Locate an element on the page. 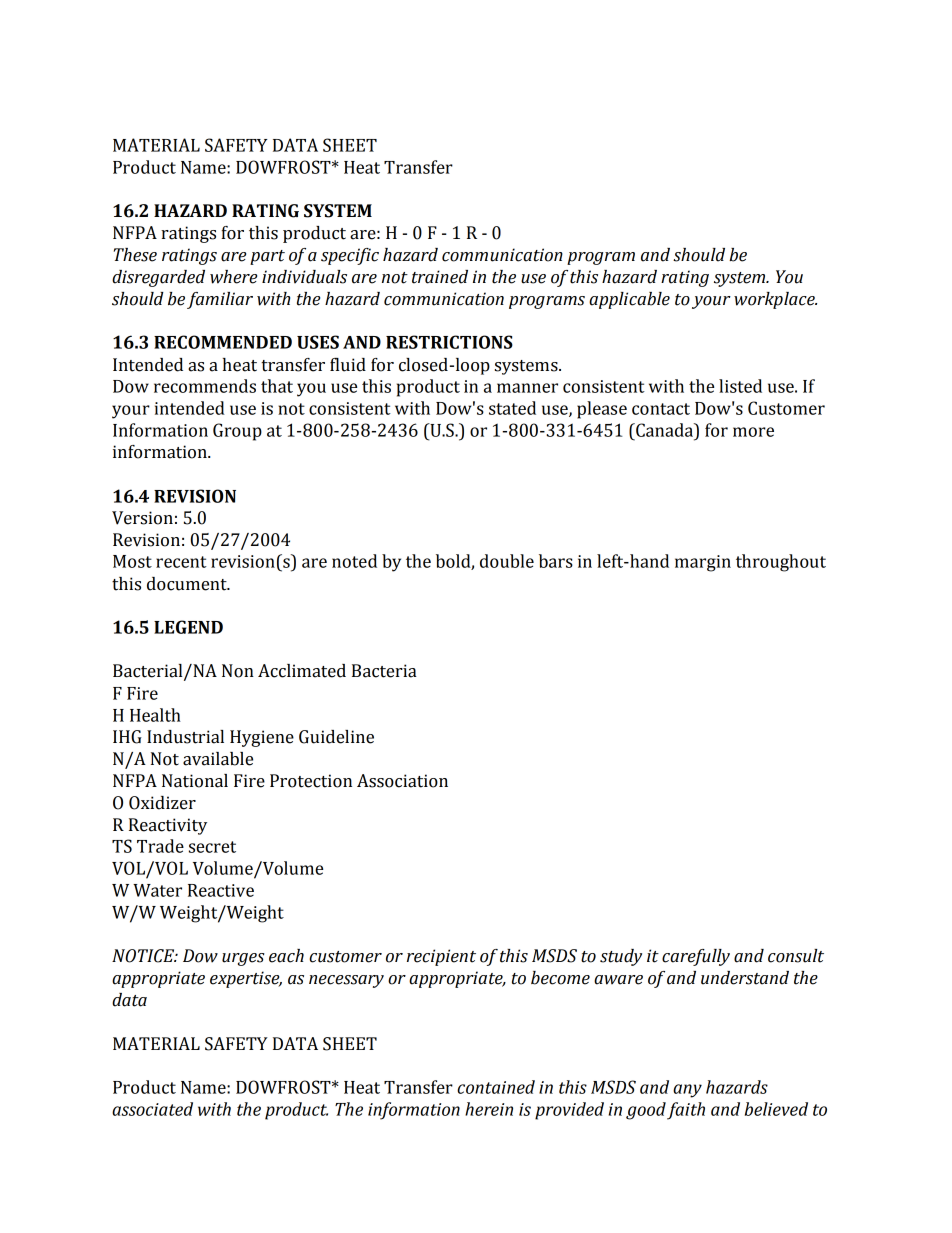 This document has height=1233, width=952. carefully is located at coordinates (696, 957).
